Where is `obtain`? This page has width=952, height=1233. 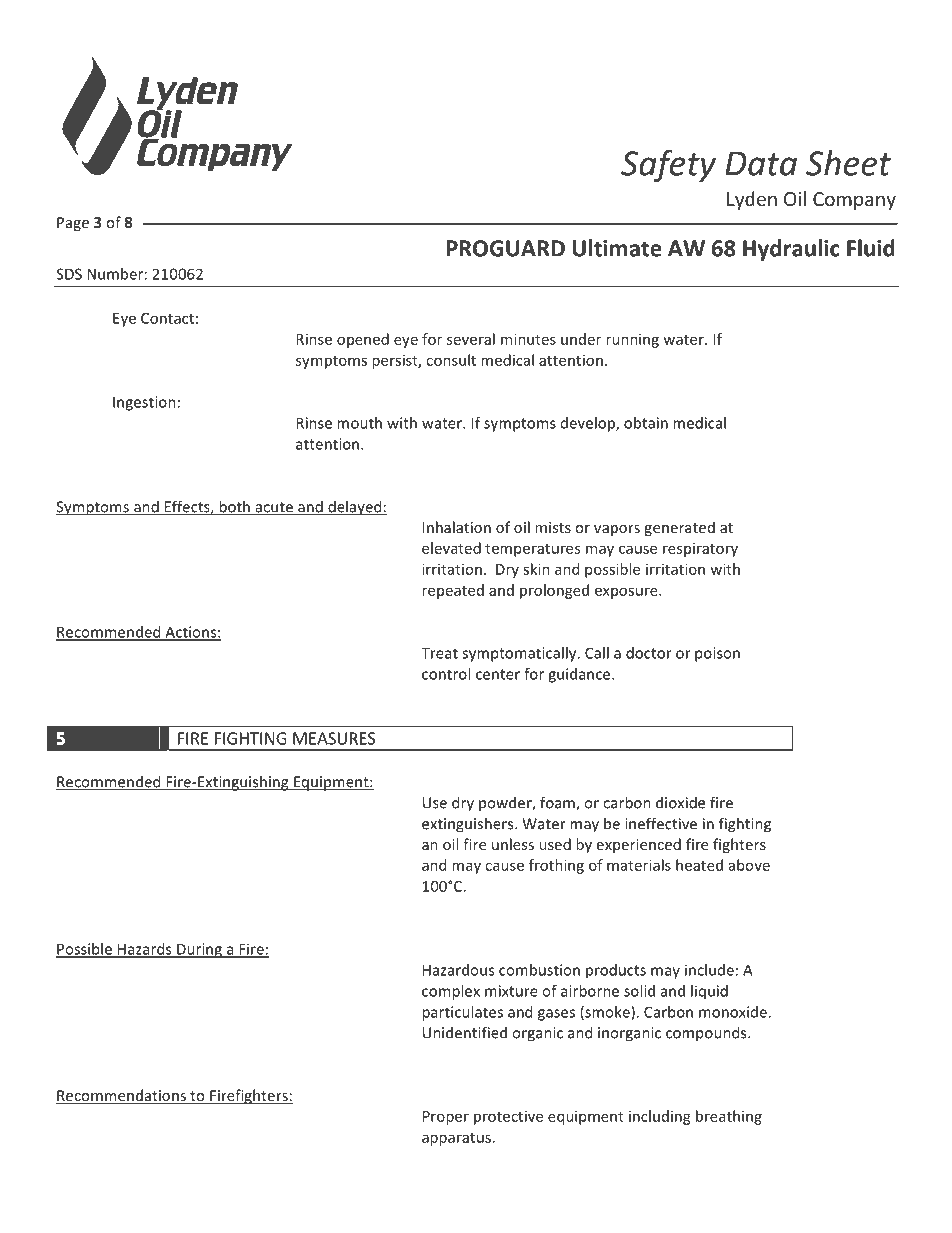 obtain is located at coordinates (646, 423).
